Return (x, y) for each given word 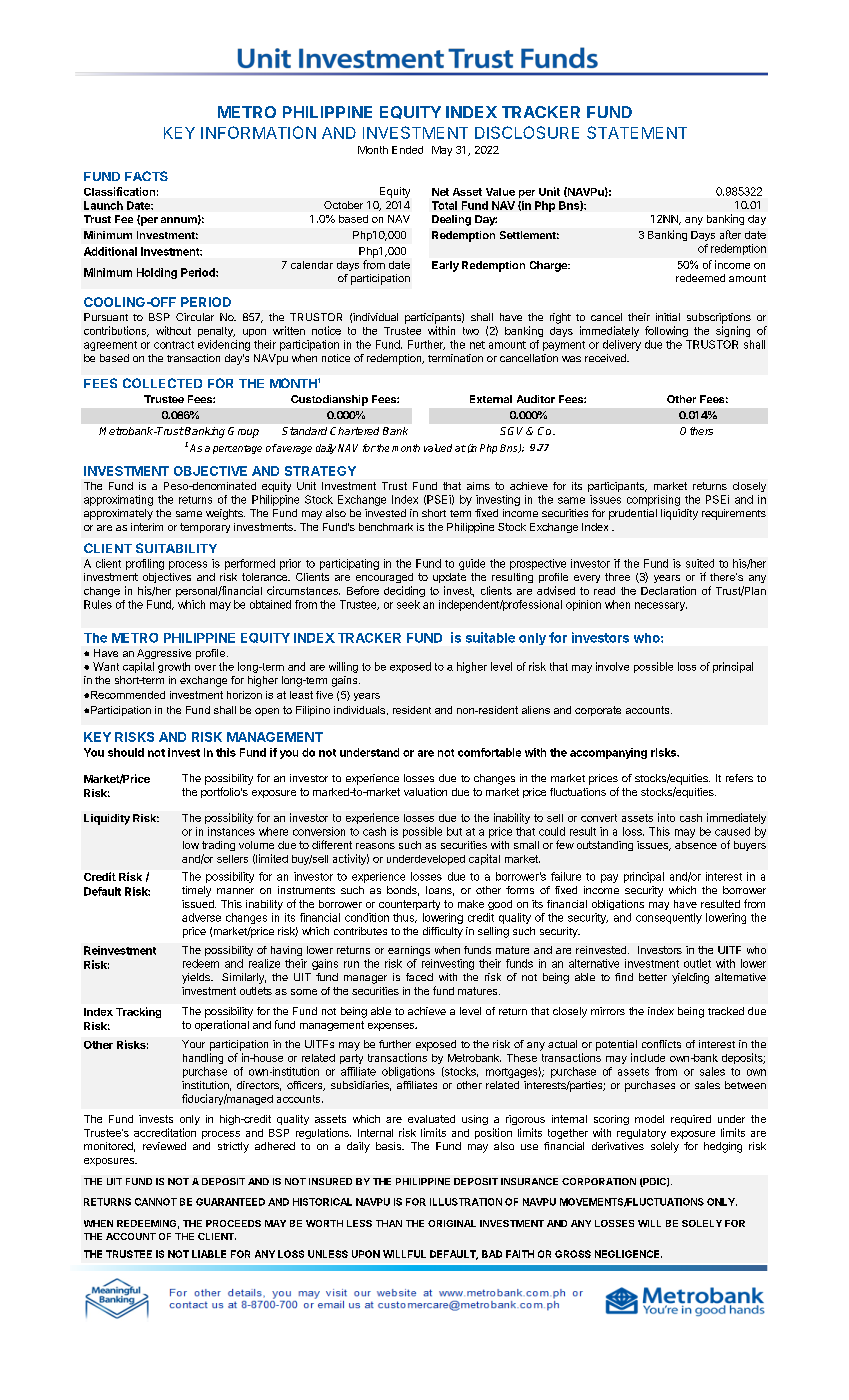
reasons (375, 846)
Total (444, 205)
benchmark (386, 527)
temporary (205, 528)
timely (196, 891)
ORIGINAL (452, 1223)
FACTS (146, 176)
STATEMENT (637, 132)
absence (696, 845)
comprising (653, 500)
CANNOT (156, 1202)
